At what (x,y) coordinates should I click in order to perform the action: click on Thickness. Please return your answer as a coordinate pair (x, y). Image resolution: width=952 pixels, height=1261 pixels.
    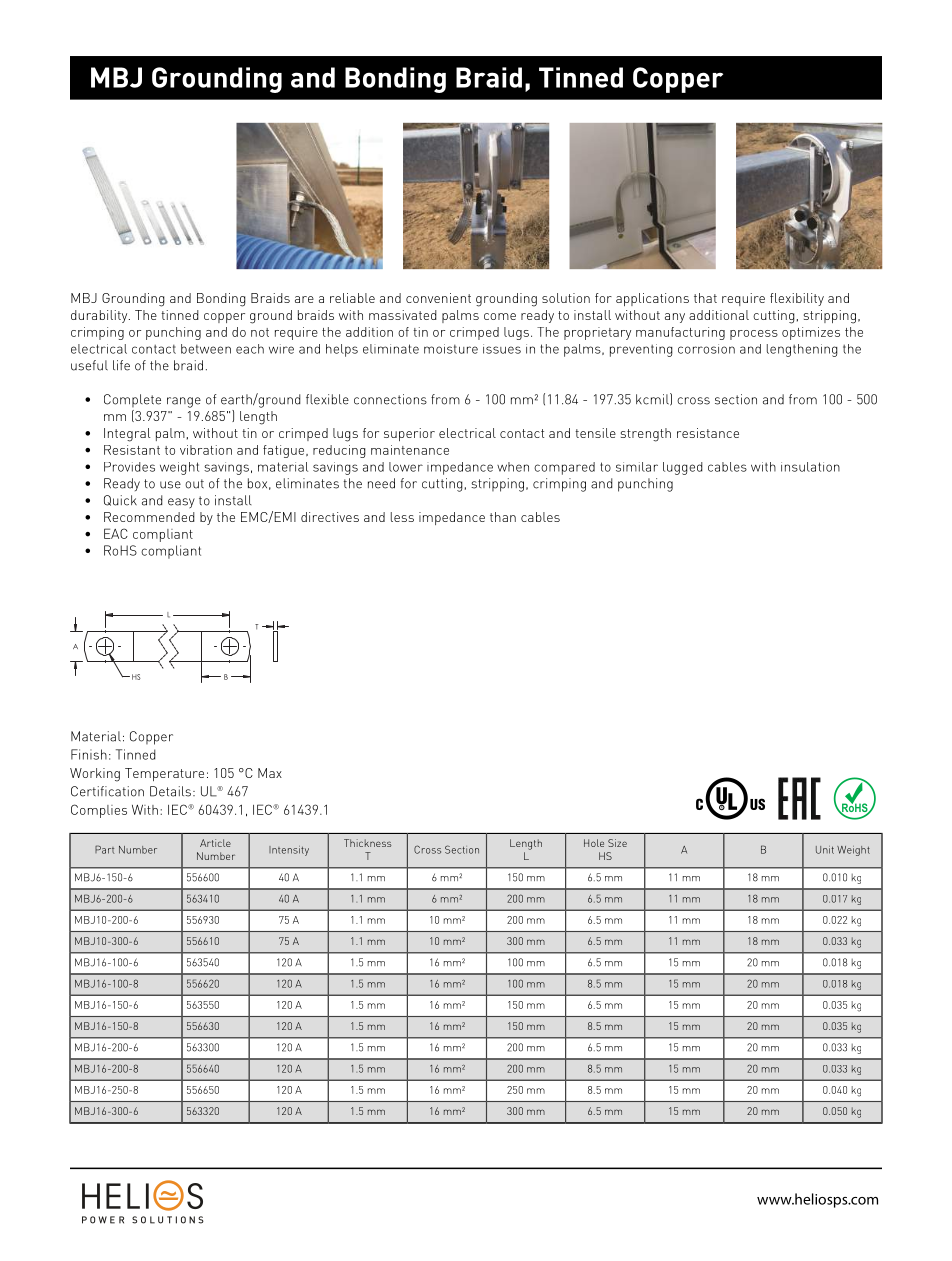
    Looking at the image, I should click on (367, 843).
